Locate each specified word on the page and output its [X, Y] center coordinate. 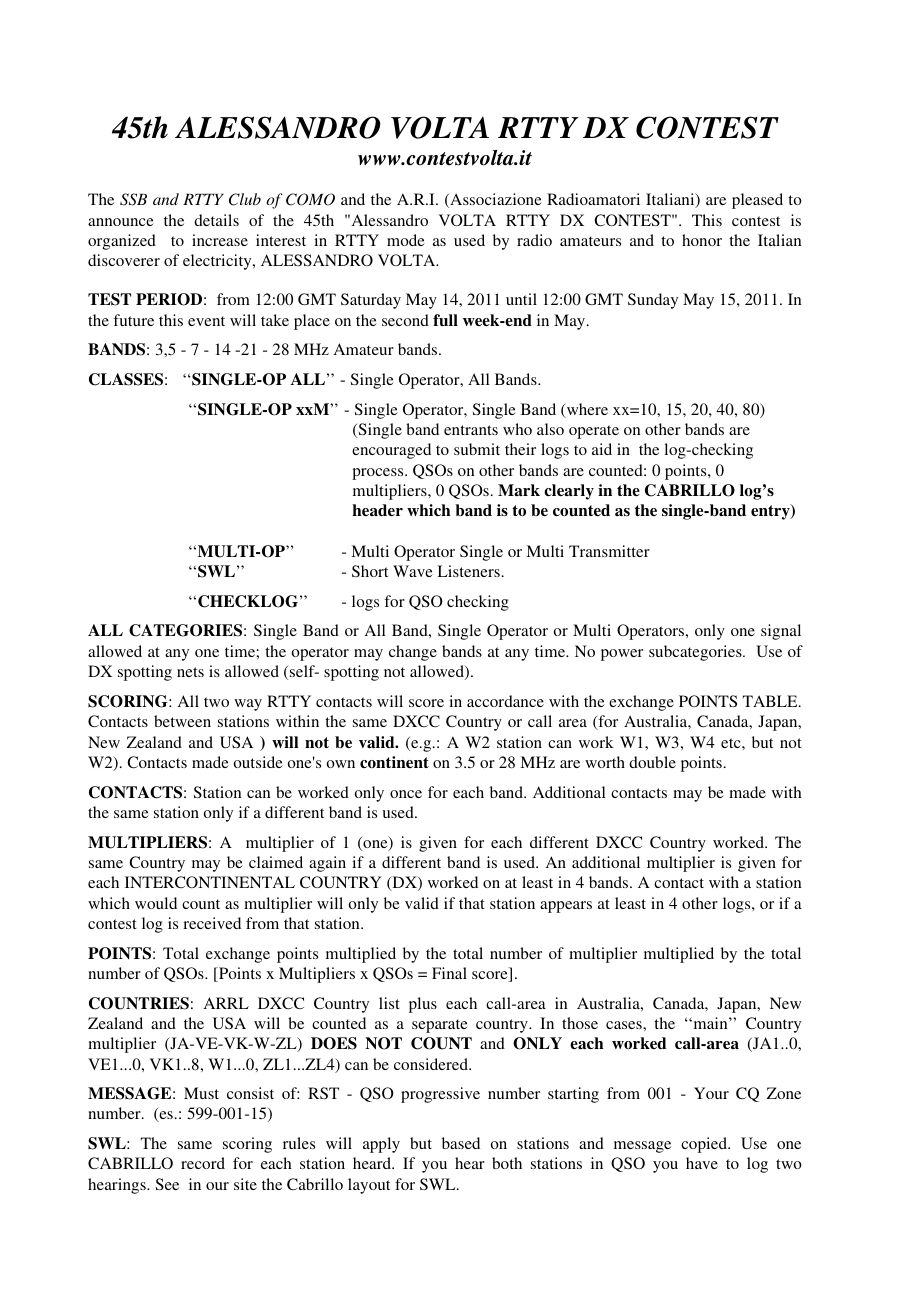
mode [406, 240]
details [216, 220]
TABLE [771, 701]
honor [702, 240]
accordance [505, 701]
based [461, 1143]
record [203, 1163]
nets [190, 672]
